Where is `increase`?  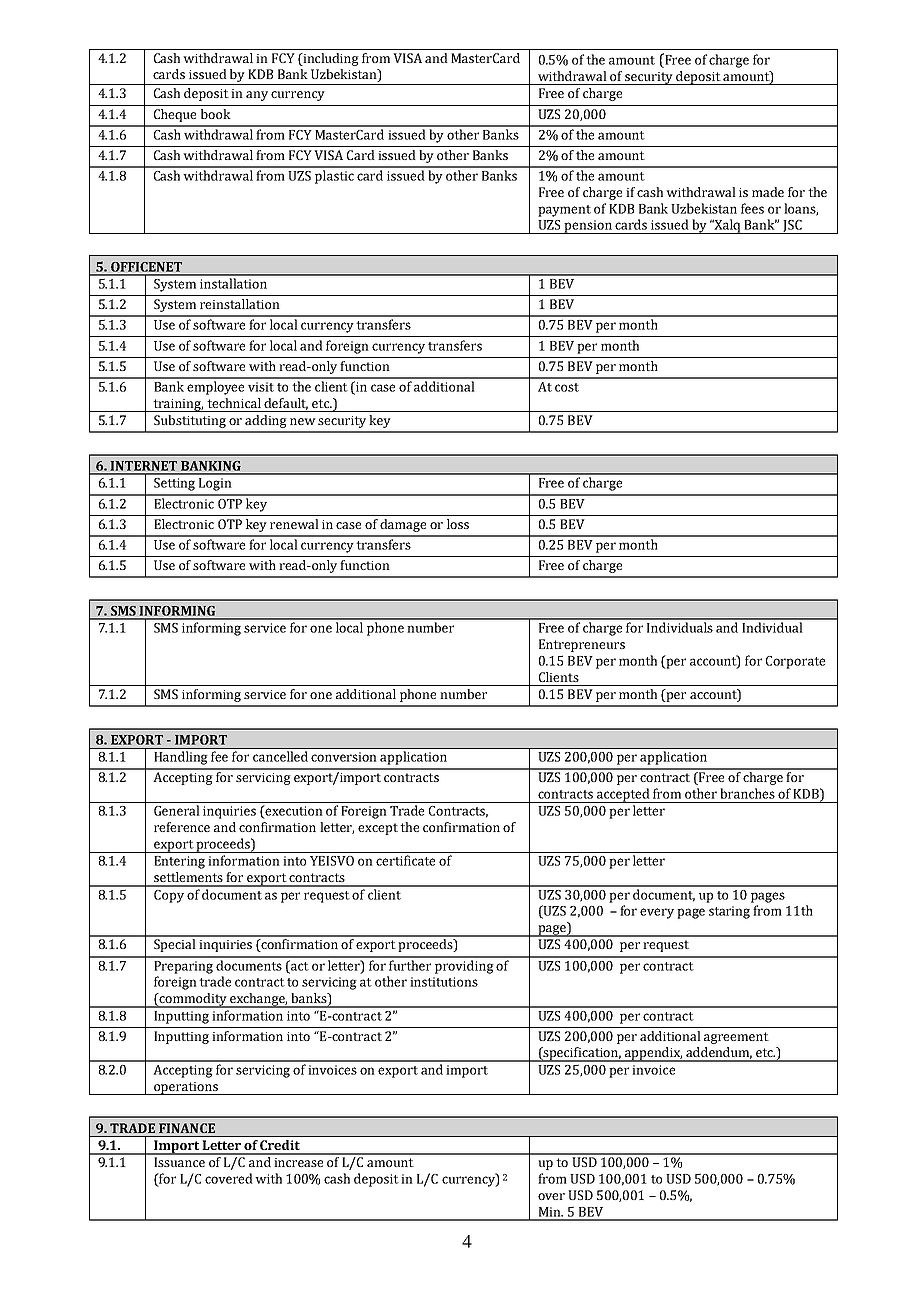
increase is located at coordinates (298, 1162).
